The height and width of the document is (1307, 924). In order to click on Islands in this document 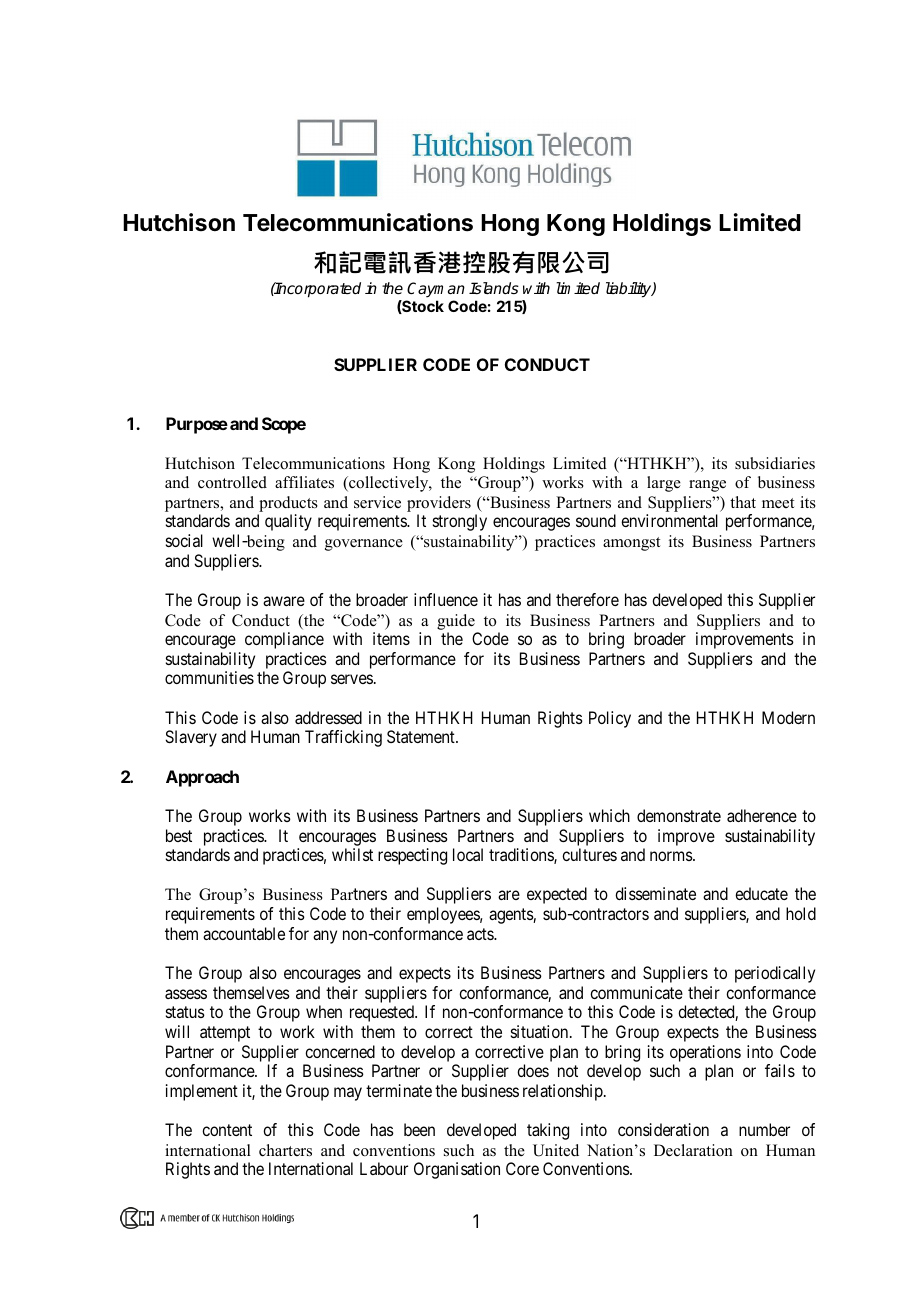, I will do `click(494, 288)`.
